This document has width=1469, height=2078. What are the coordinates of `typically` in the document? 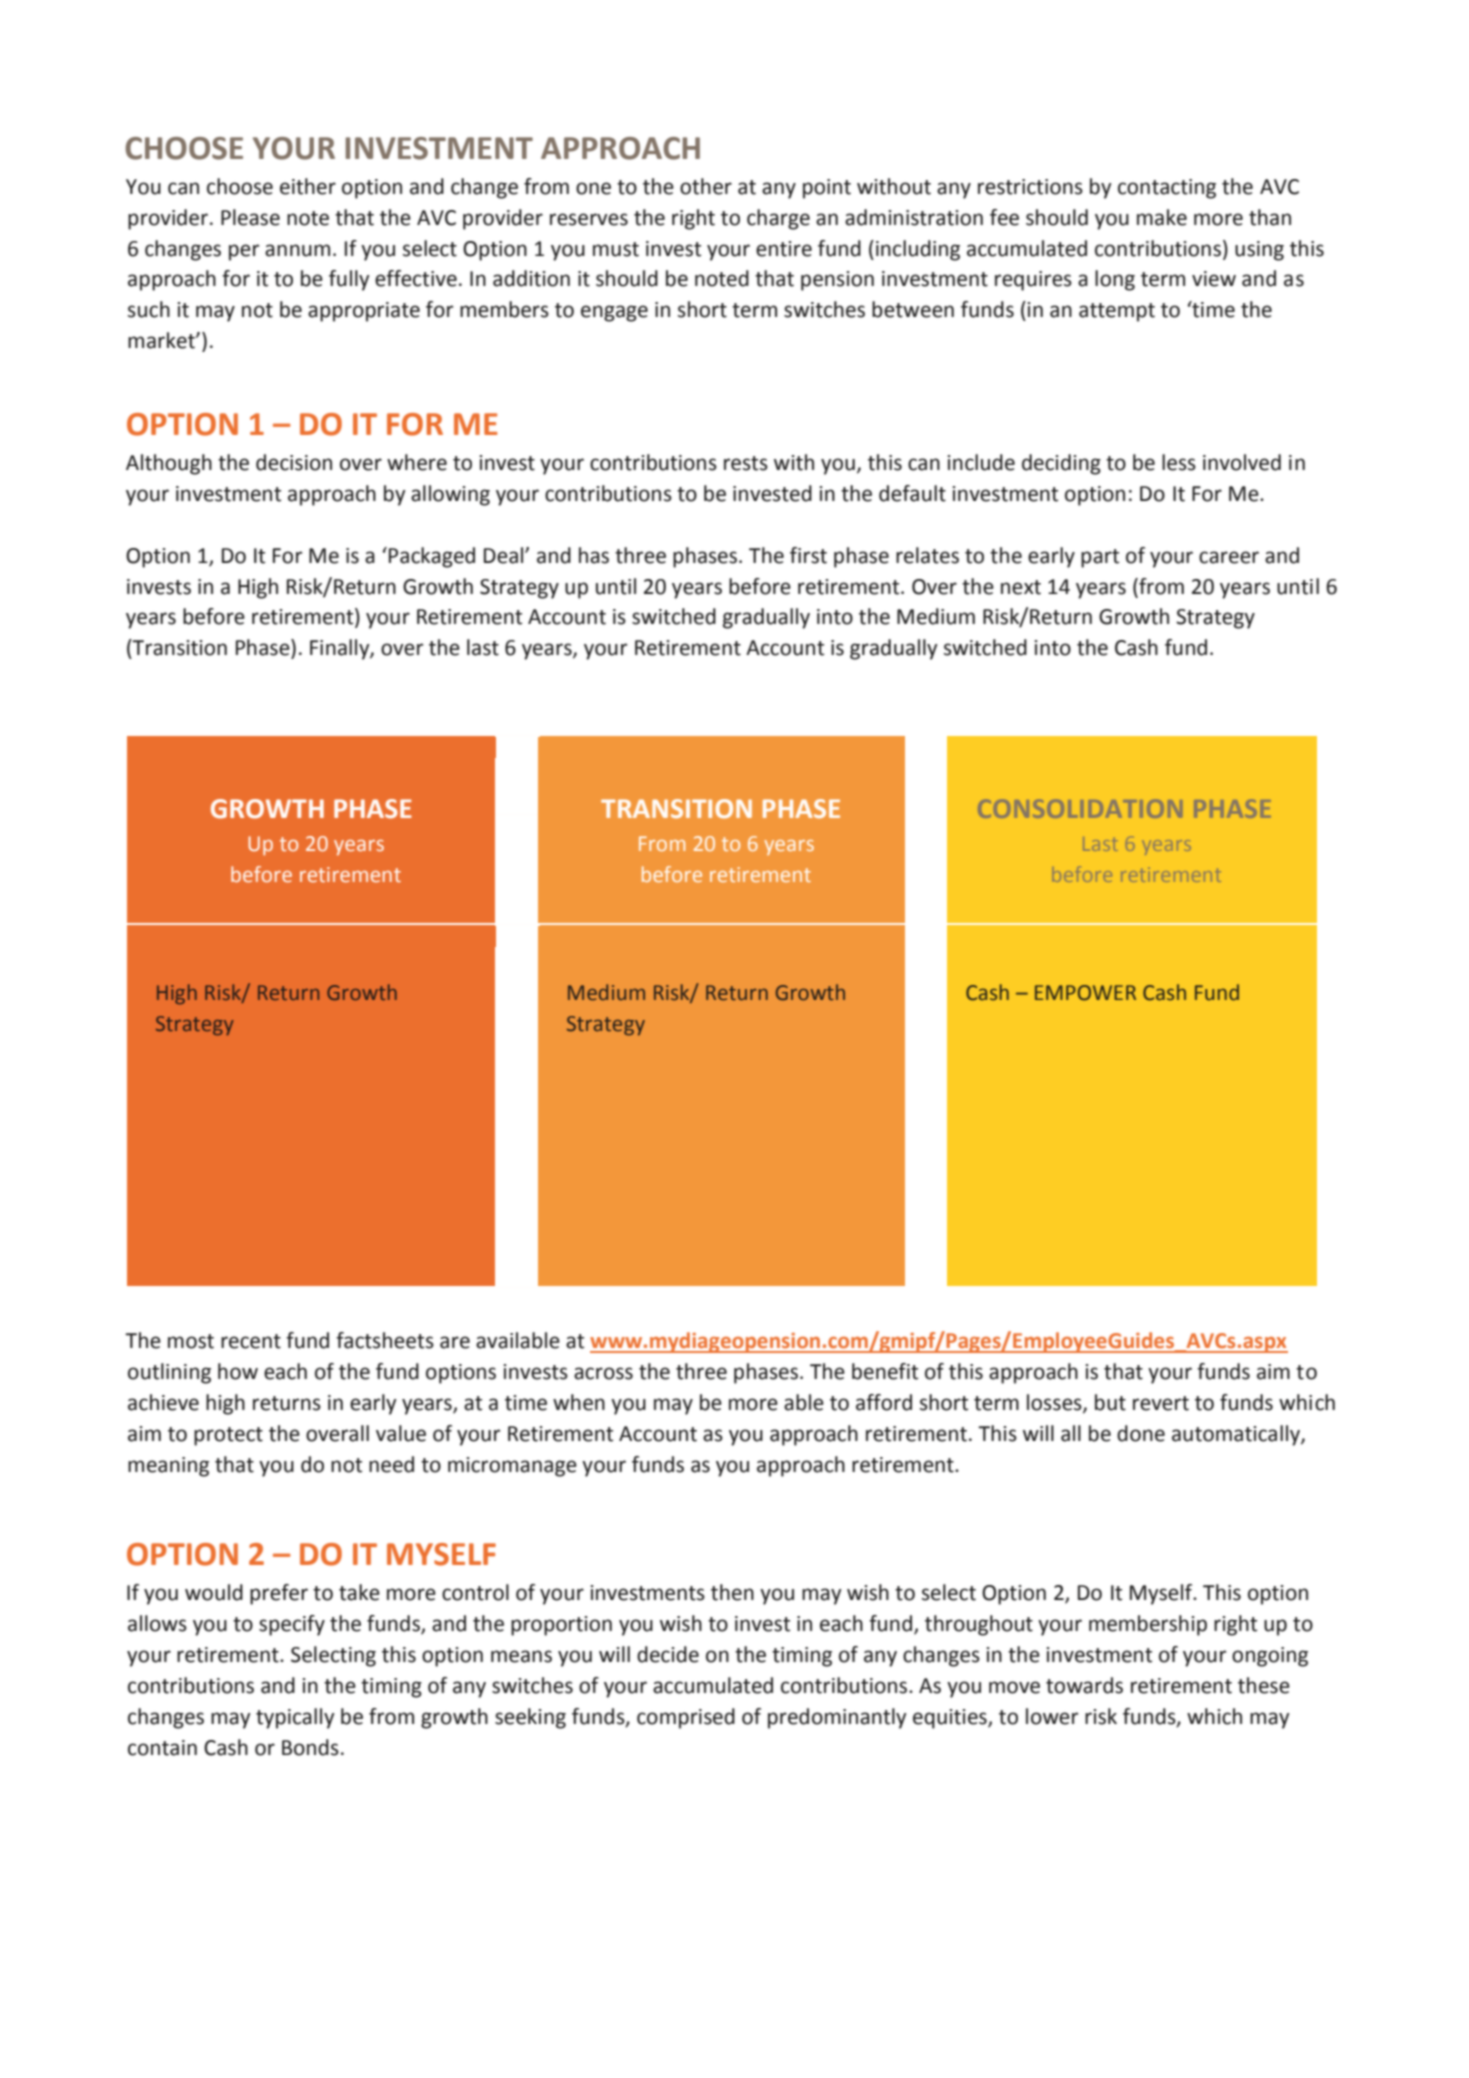 It's located at (295, 1718).
